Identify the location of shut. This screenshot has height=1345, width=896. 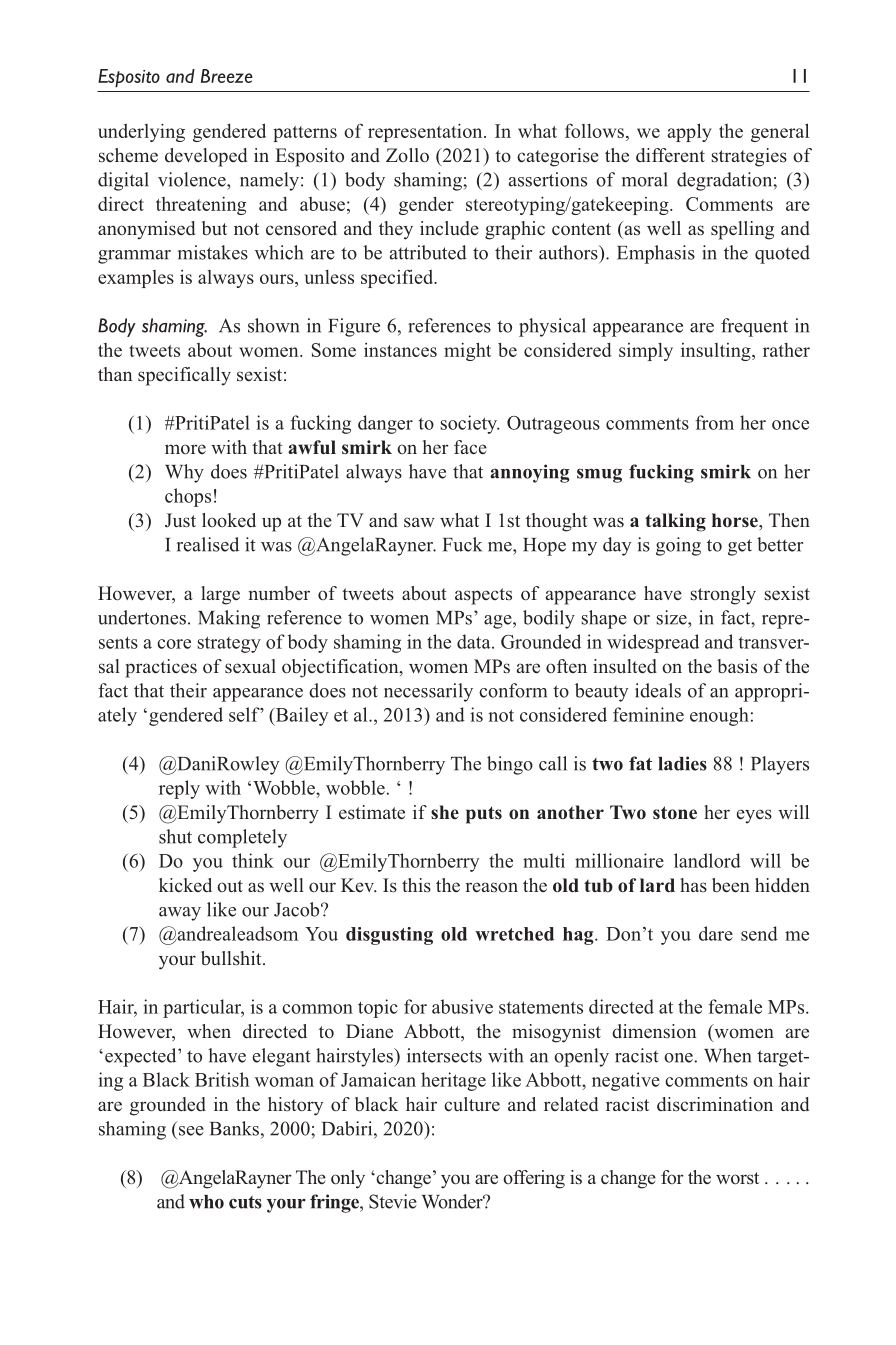
(175, 836).
